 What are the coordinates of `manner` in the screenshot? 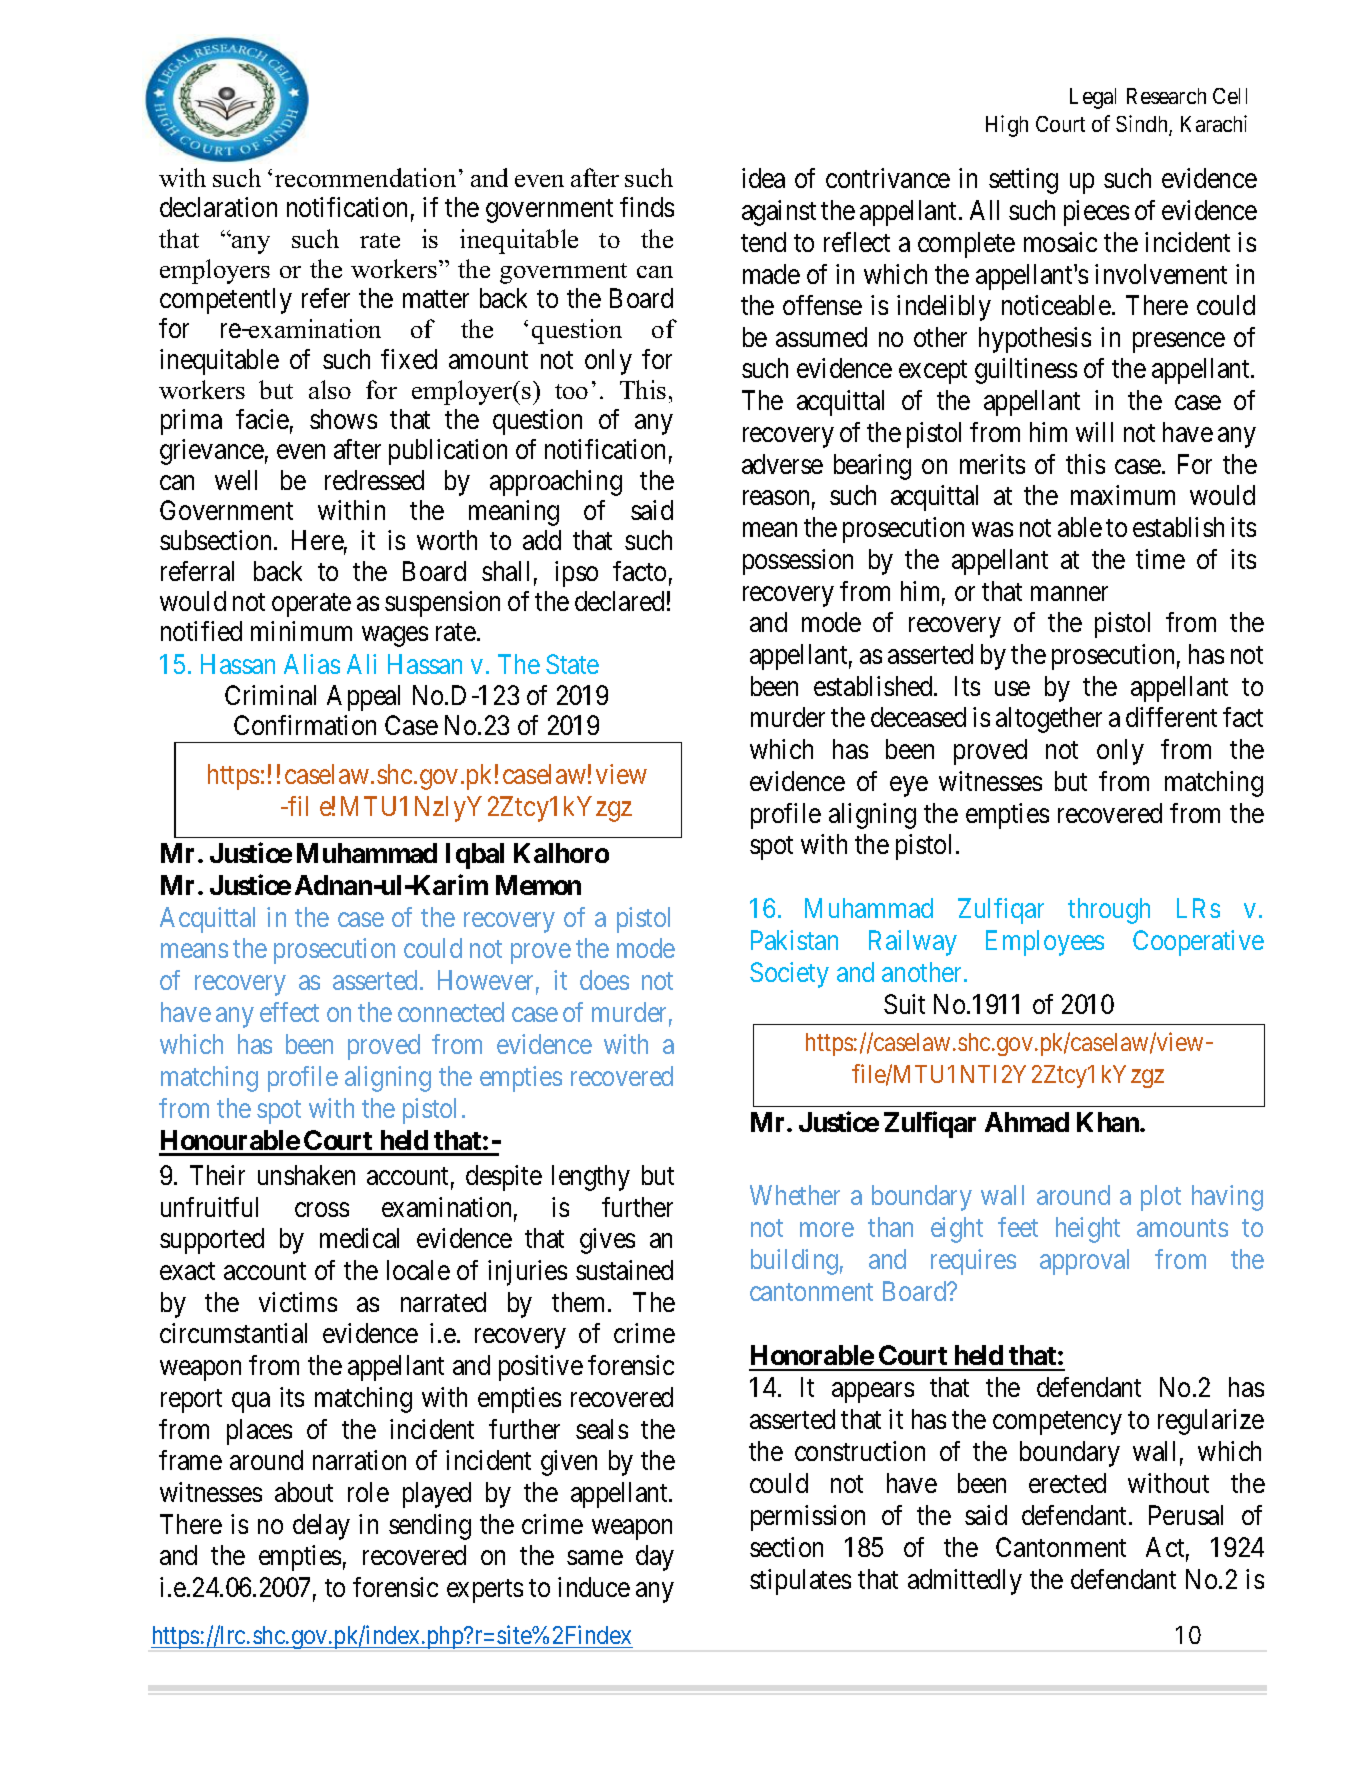 It's located at (1069, 593).
